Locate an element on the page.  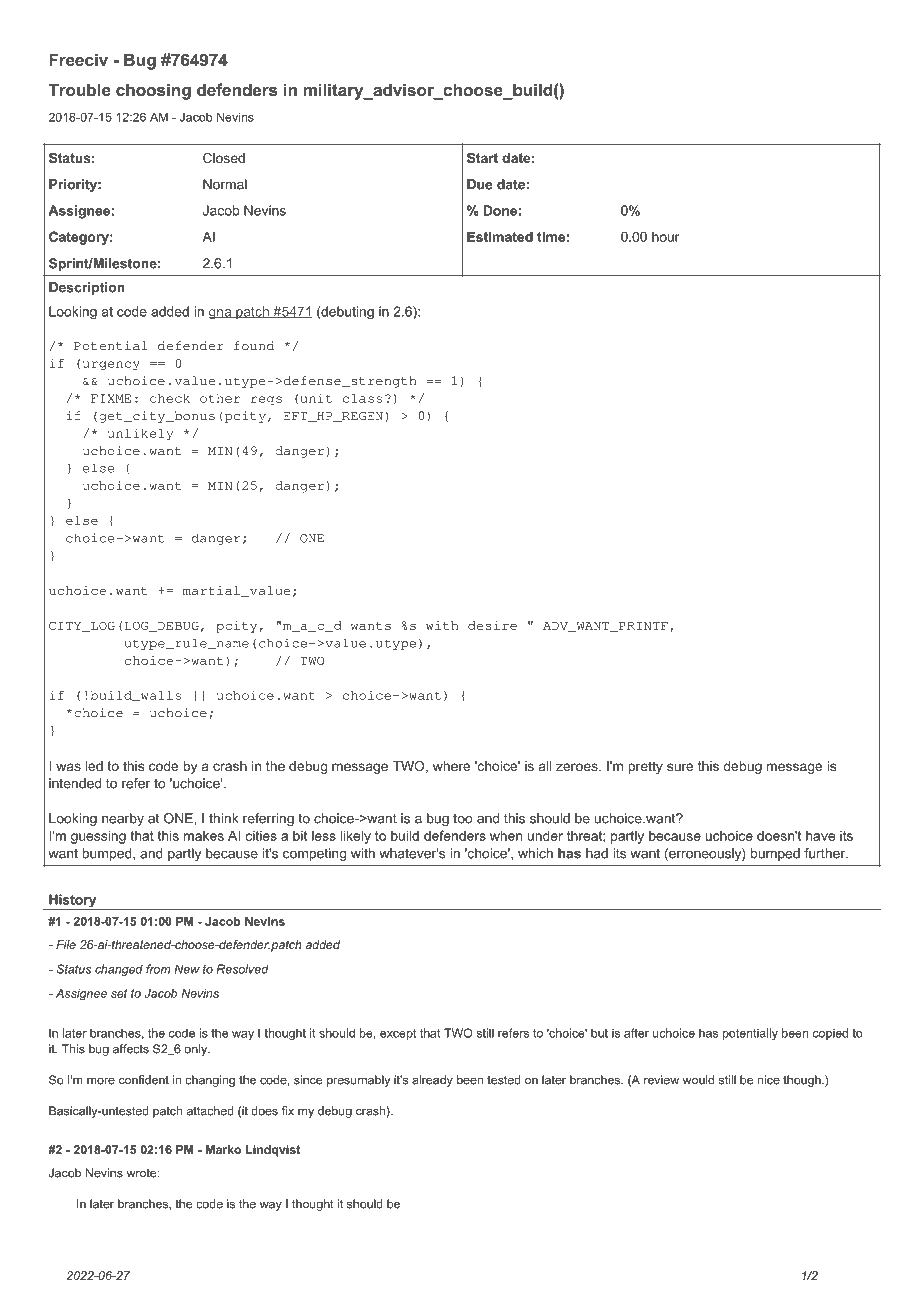
desire is located at coordinates (492, 625).
